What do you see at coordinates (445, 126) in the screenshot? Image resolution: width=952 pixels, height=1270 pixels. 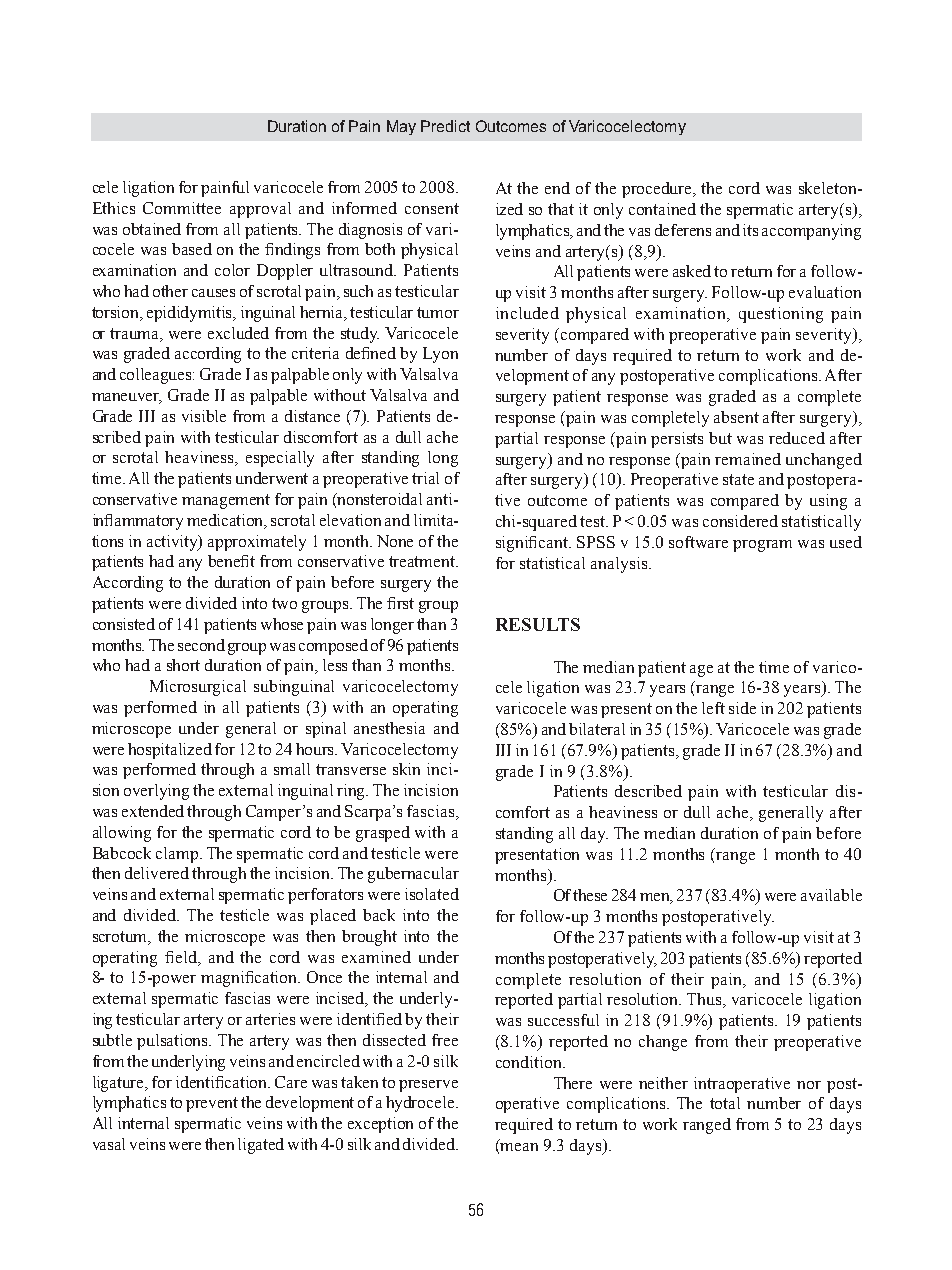 I see `Predict` at bounding box center [445, 126].
